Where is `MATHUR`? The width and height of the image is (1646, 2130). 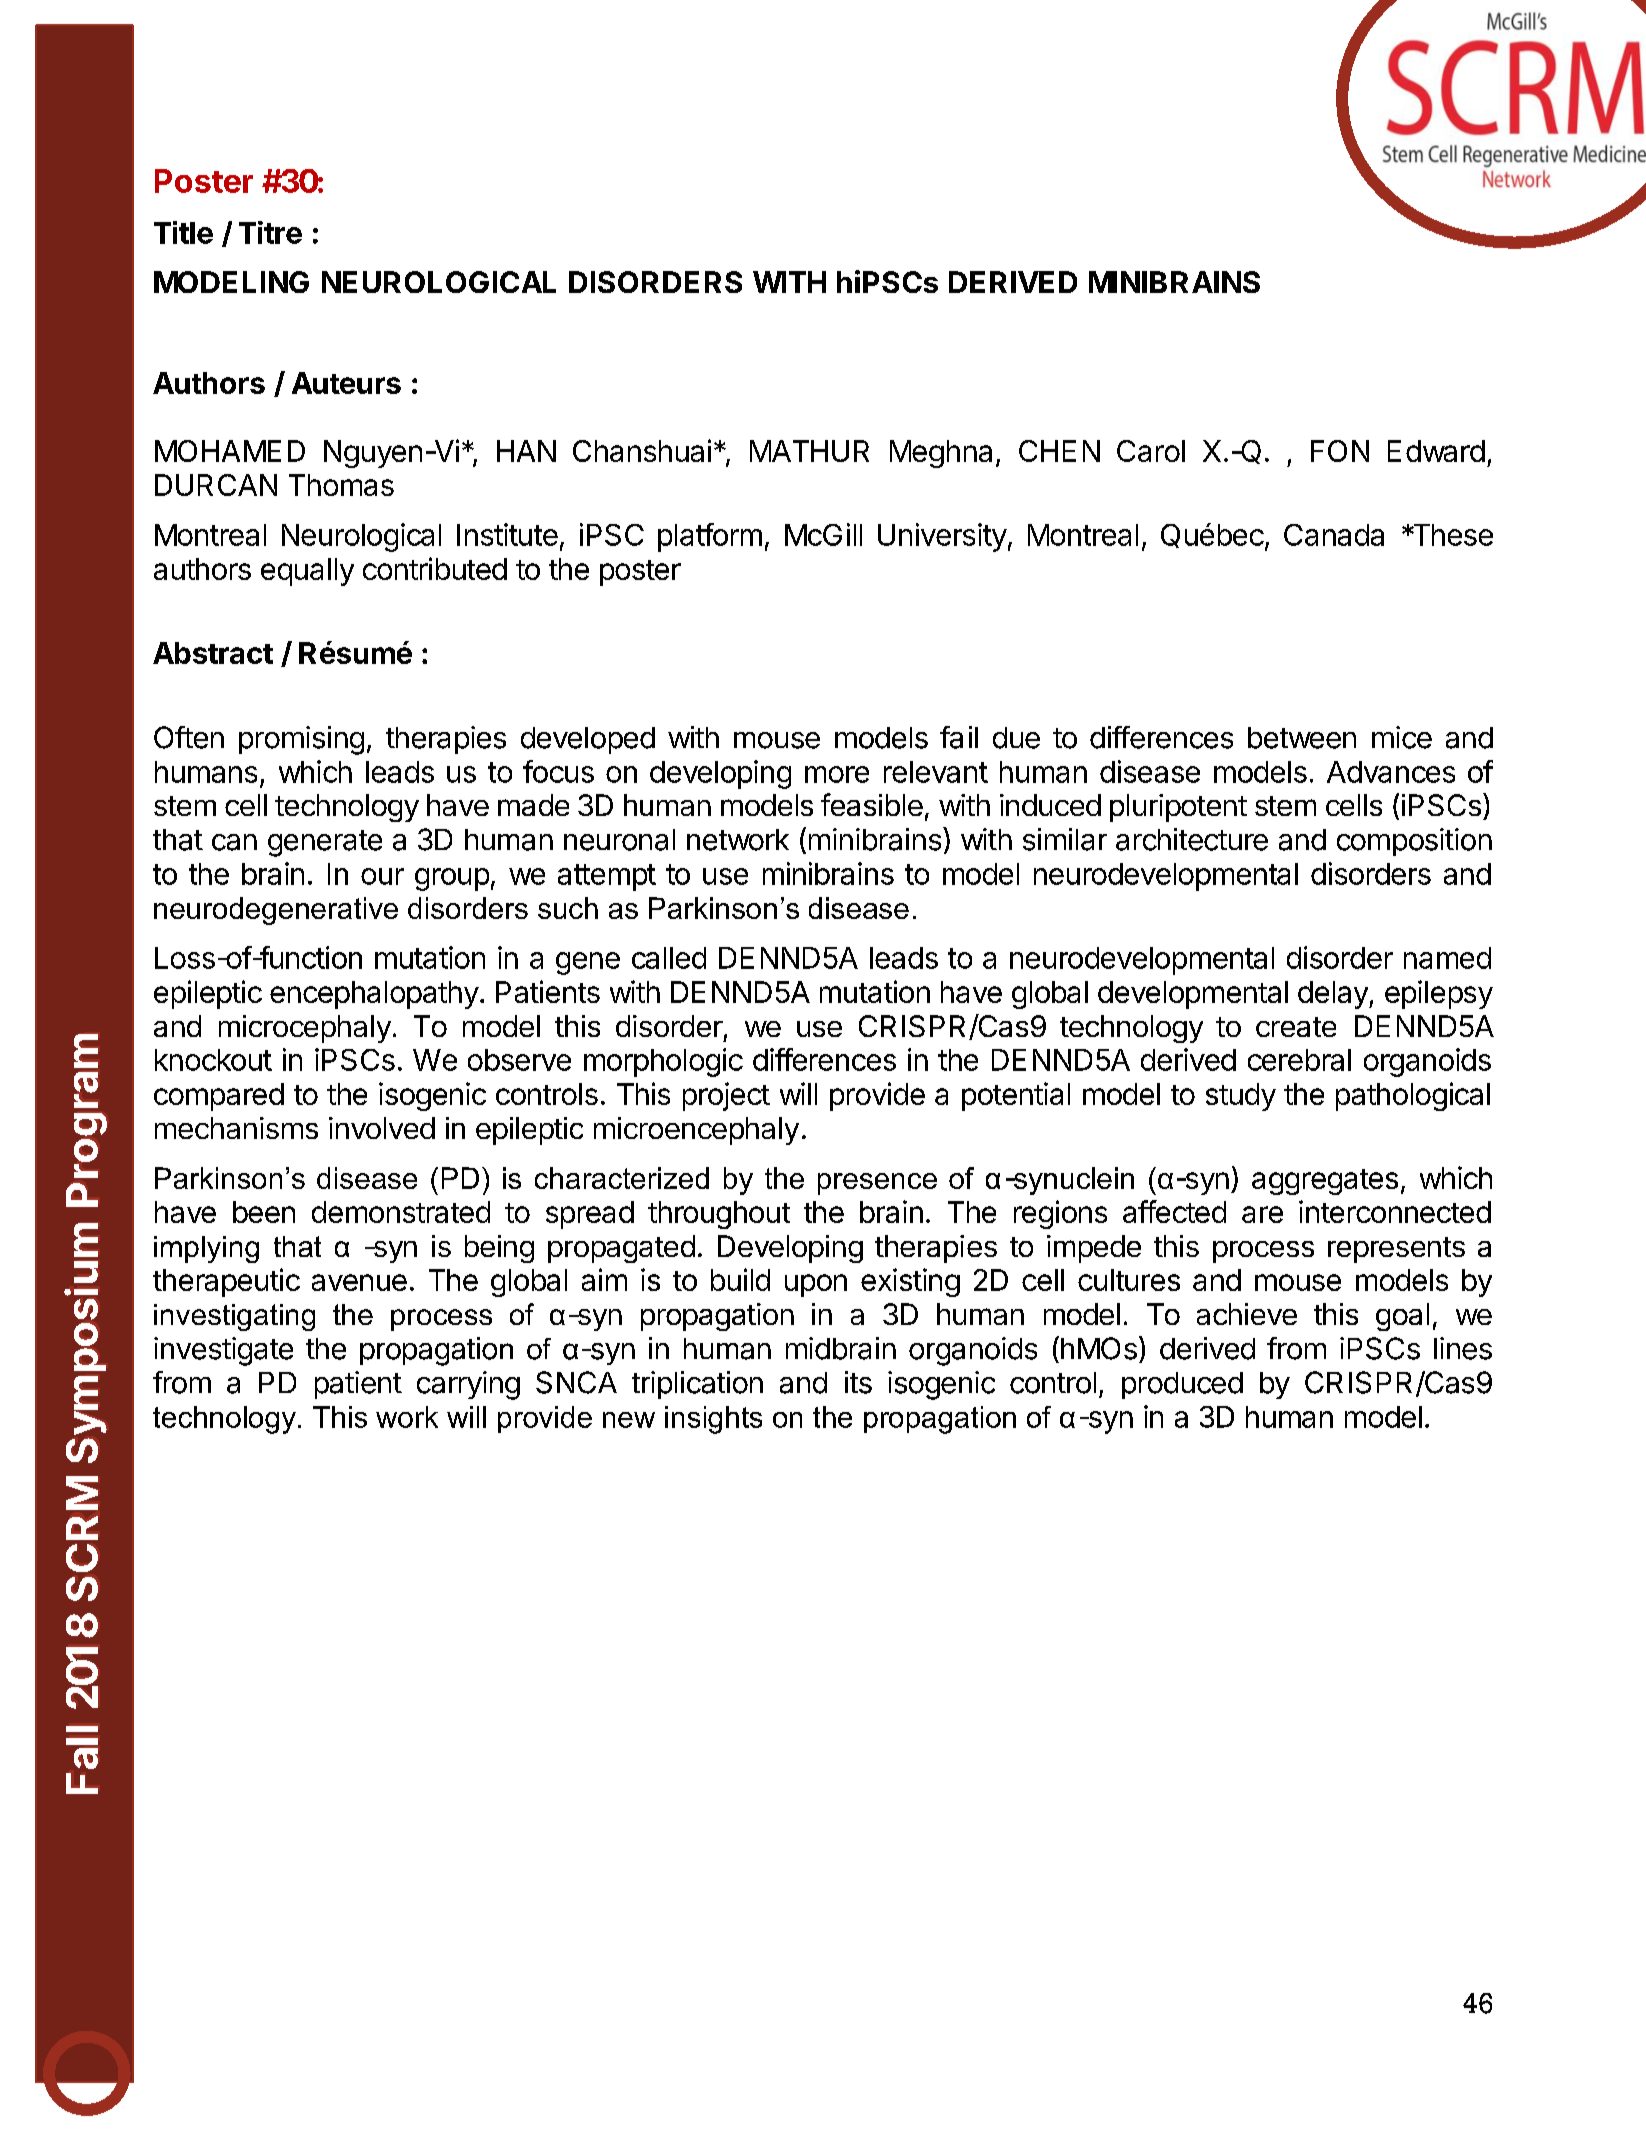 MATHUR is located at coordinates (809, 451).
